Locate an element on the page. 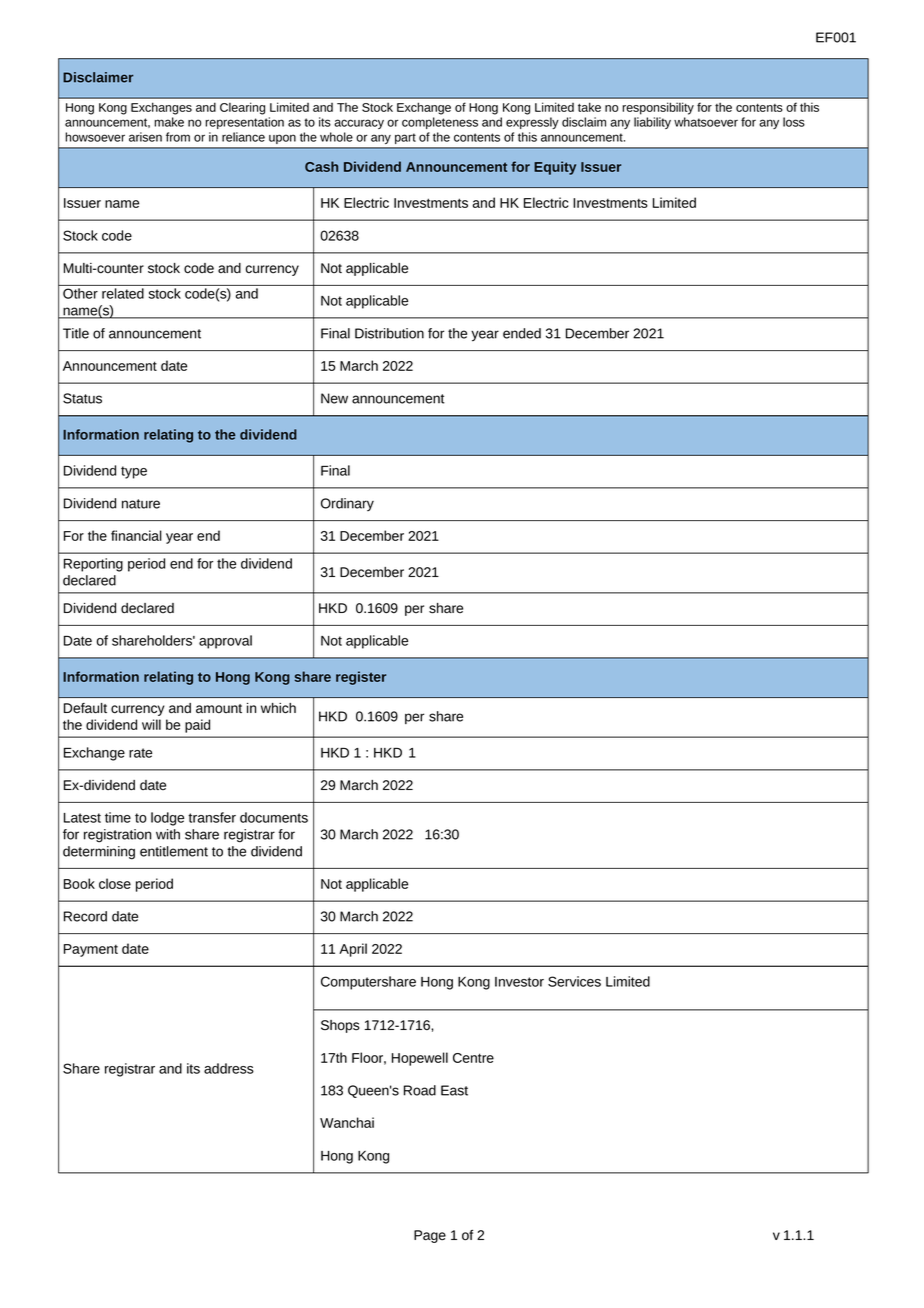 This image has height=1308, width=924. from is located at coordinates (178, 137).
